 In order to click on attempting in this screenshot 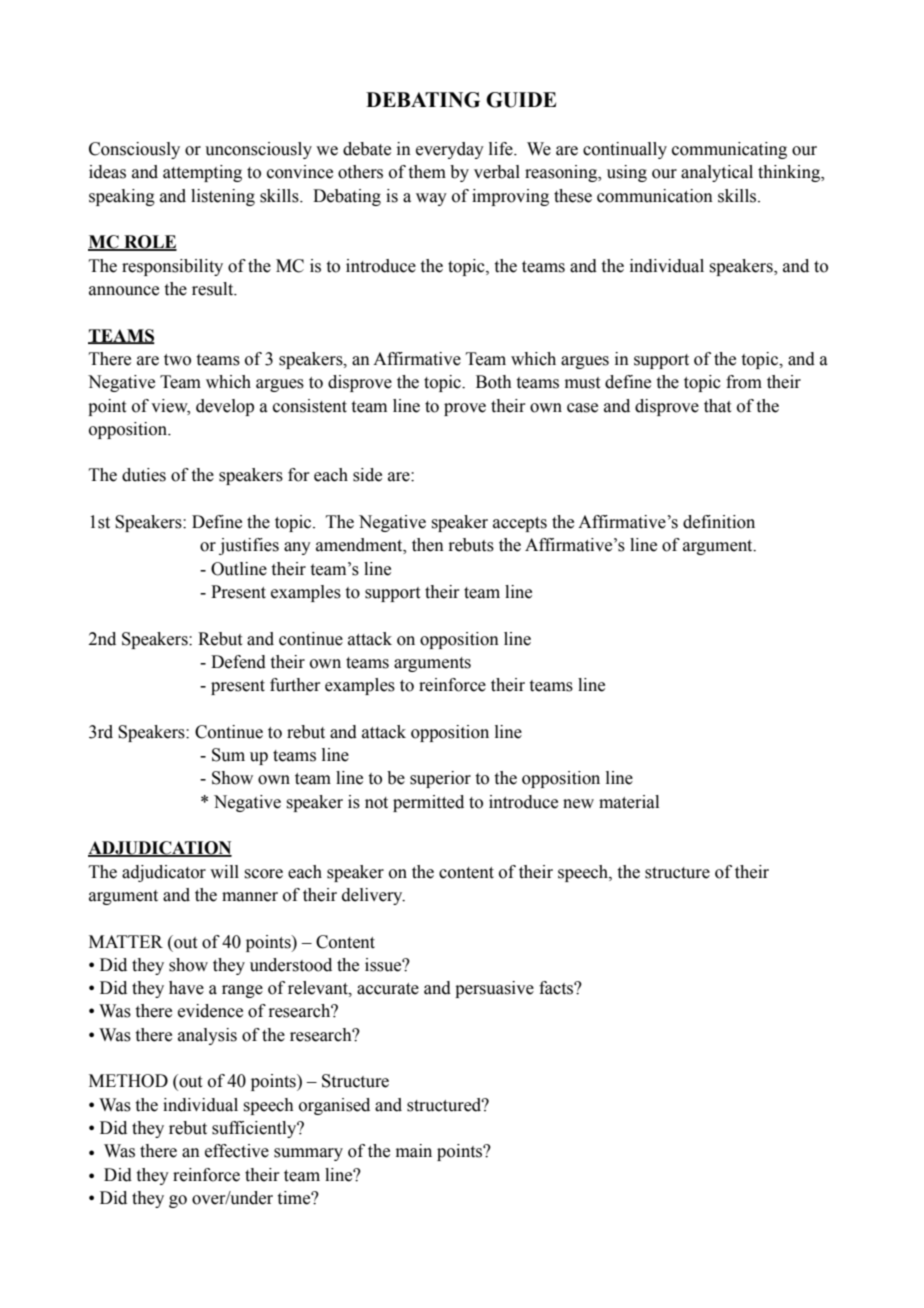, I will do `click(202, 173)`.
